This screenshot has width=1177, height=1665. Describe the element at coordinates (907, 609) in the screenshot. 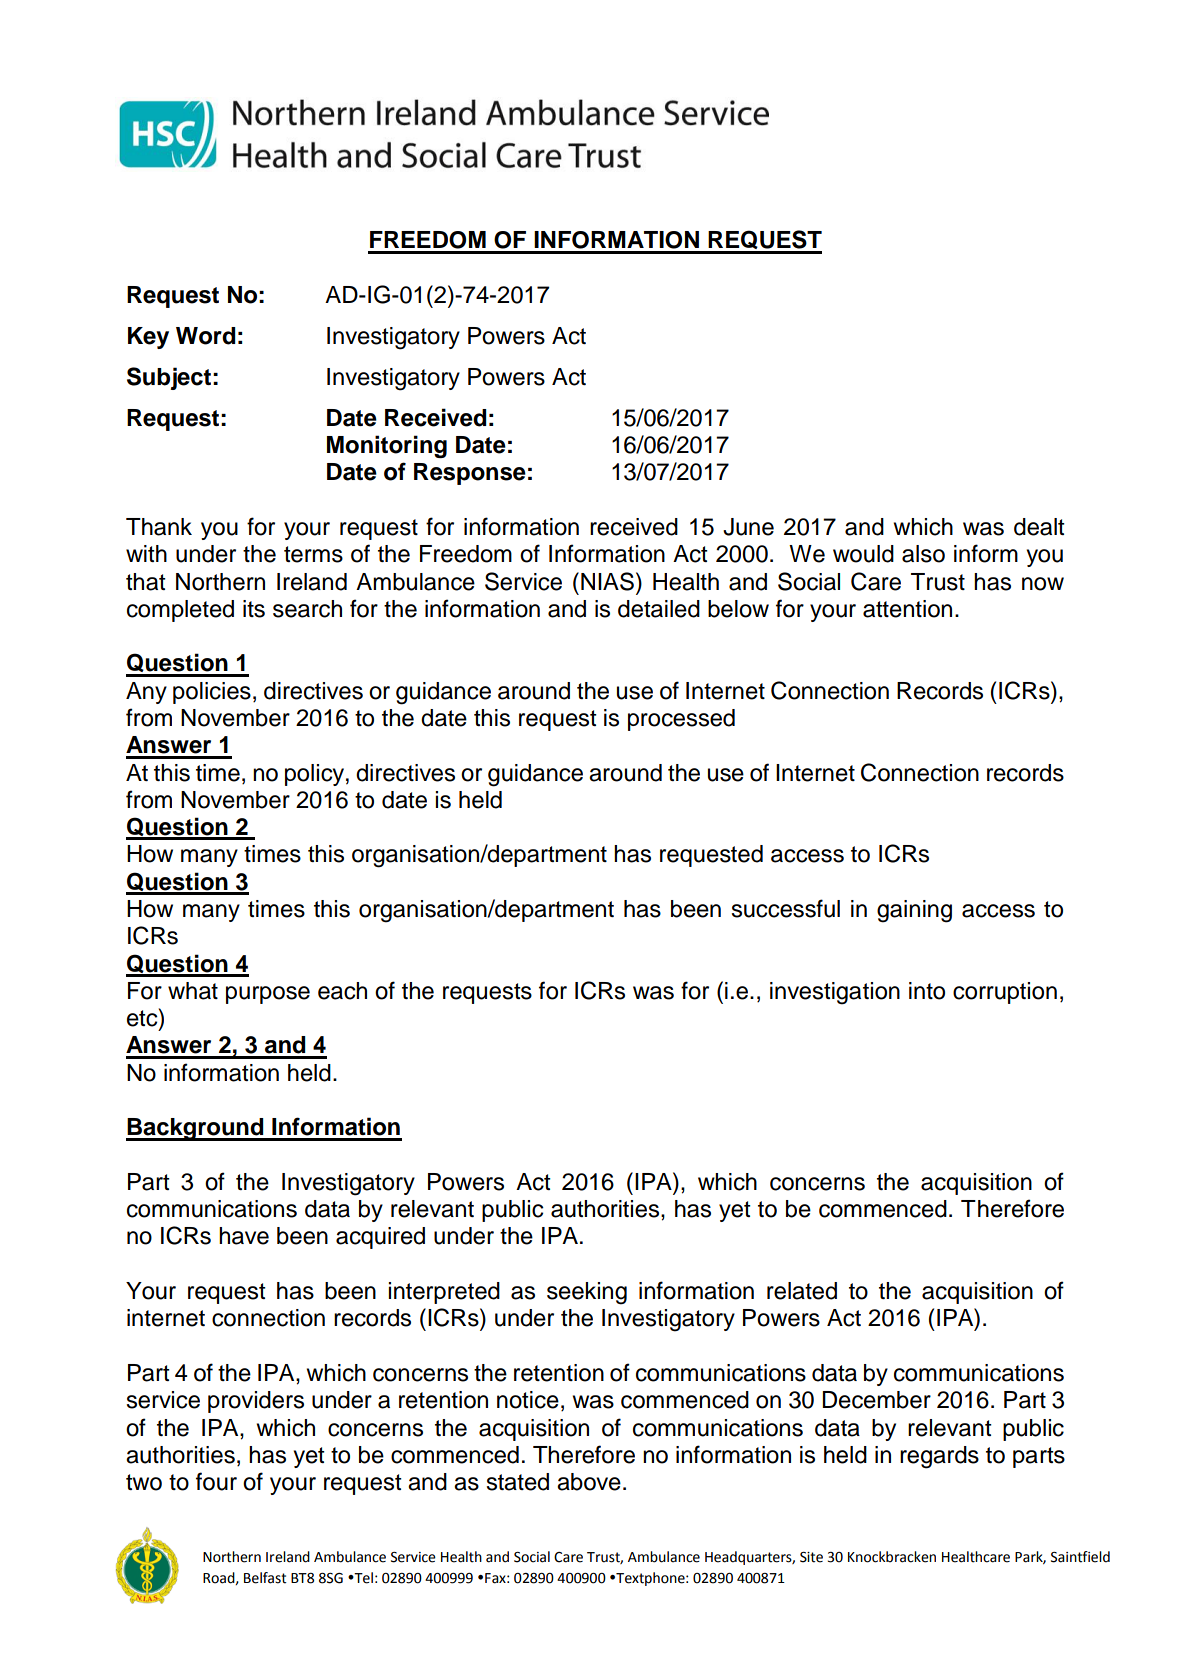

I see `attention` at that location.
